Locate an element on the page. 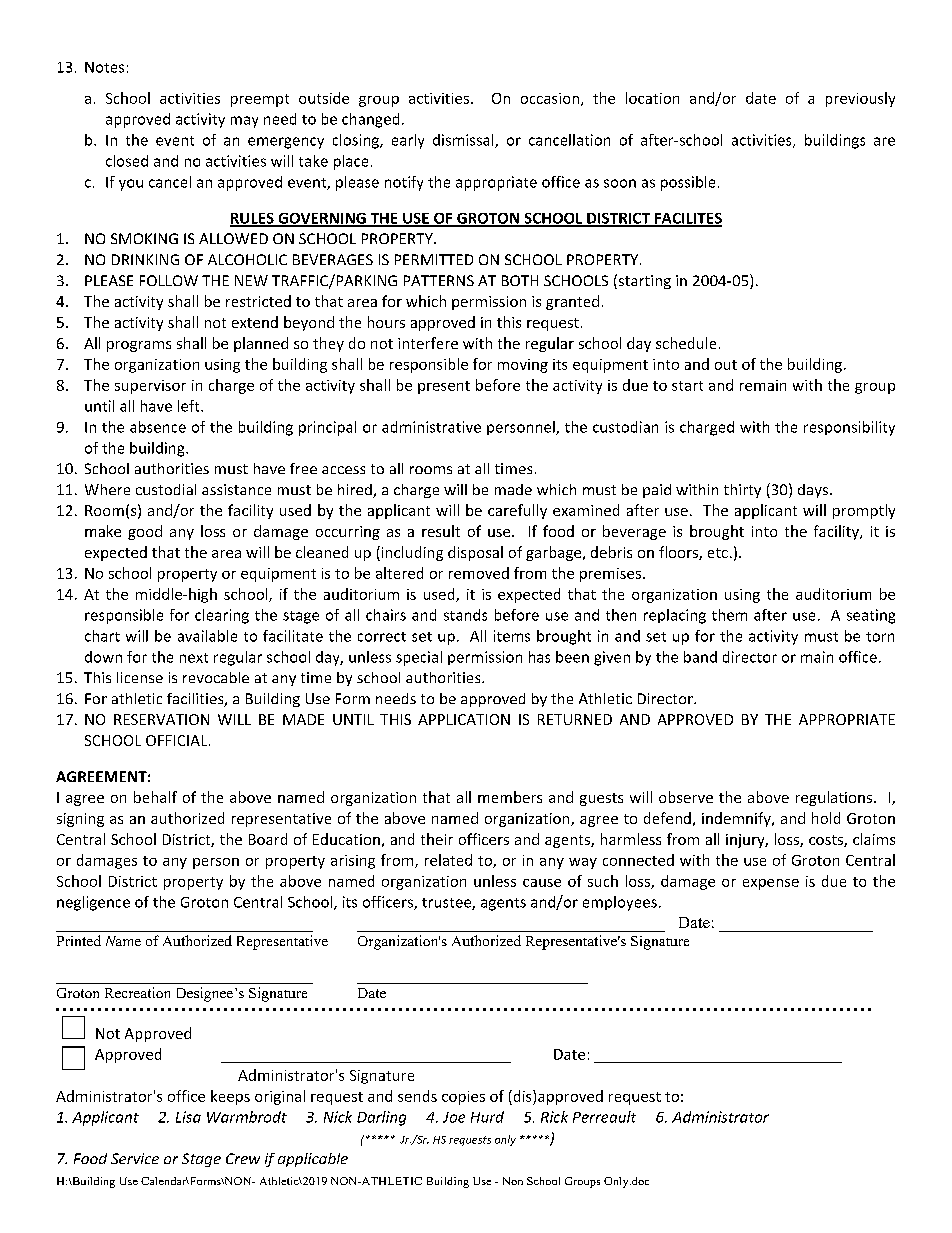 The width and height of the page is (952, 1233). previously is located at coordinates (860, 99).
